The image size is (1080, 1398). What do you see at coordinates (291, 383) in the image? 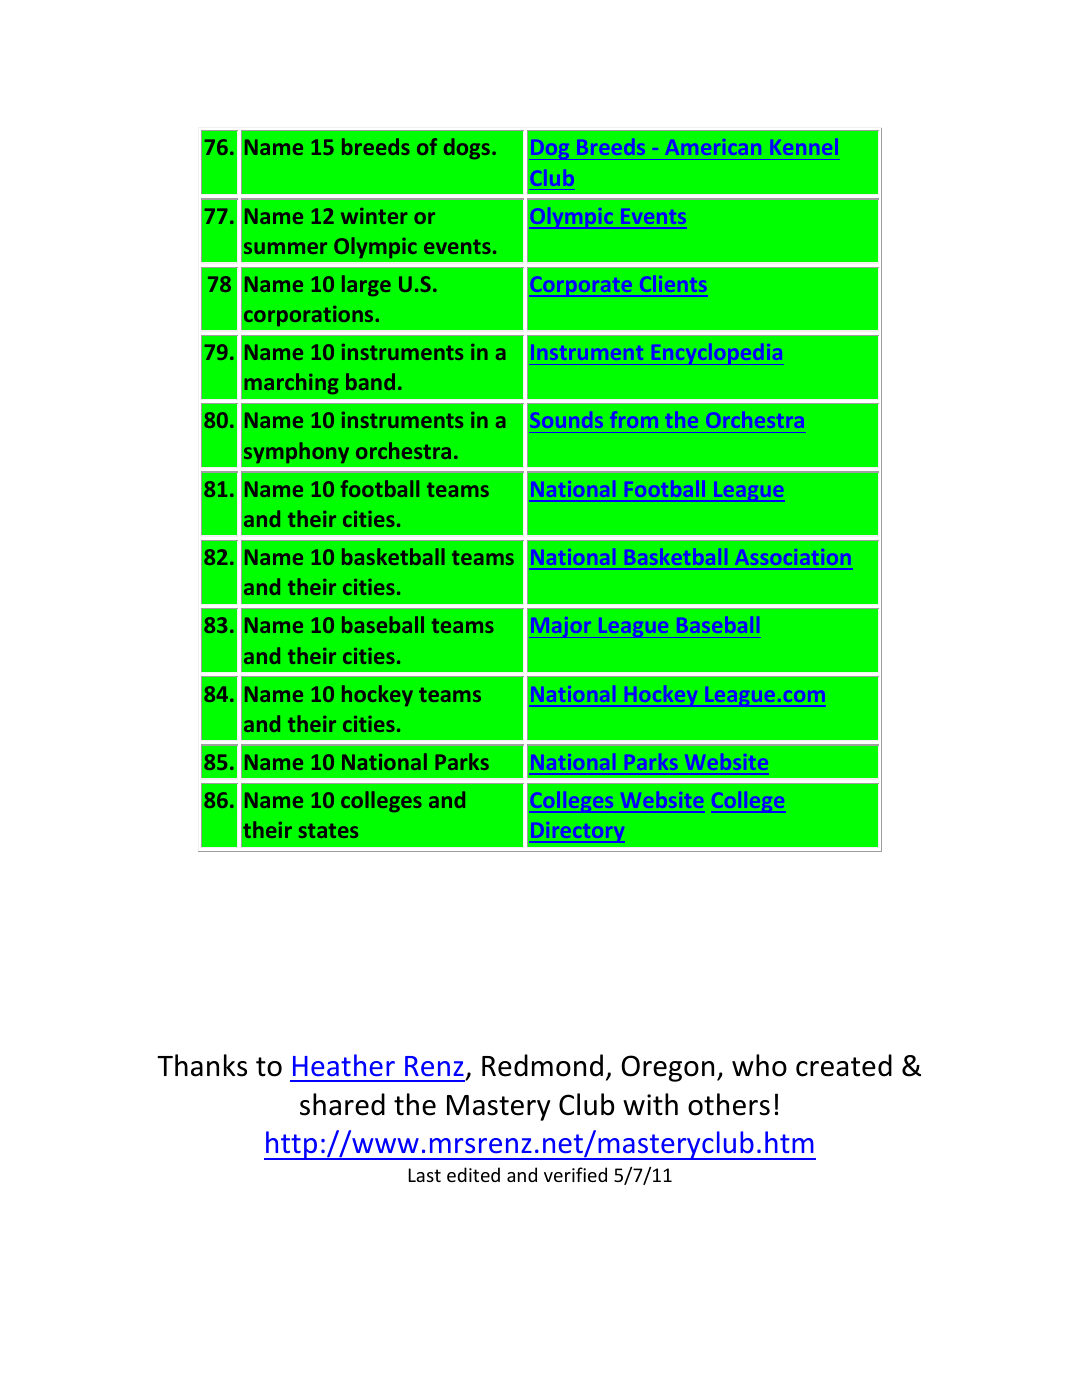
I see `marching` at bounding box center [291, 383].
